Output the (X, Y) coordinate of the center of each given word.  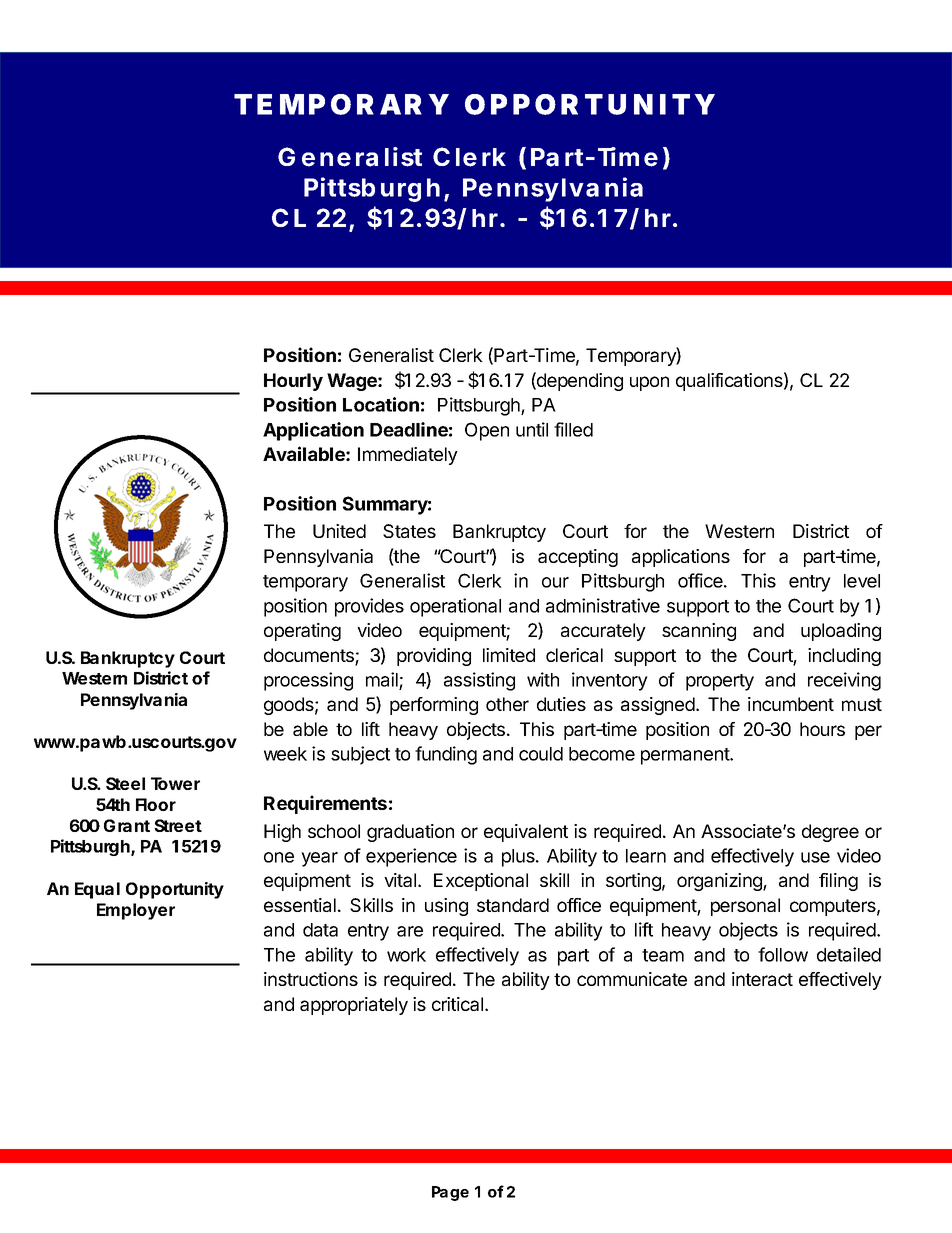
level (862, 581)
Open (487, 431)
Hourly (293, 382)
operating (302, 632)
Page (450, 1193)
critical (457, 1004)
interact (762, 979)
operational (455, 607)
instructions (311, 979)
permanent (686, 756)
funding (446, 755)
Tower (175, 783)
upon (649, 383)
